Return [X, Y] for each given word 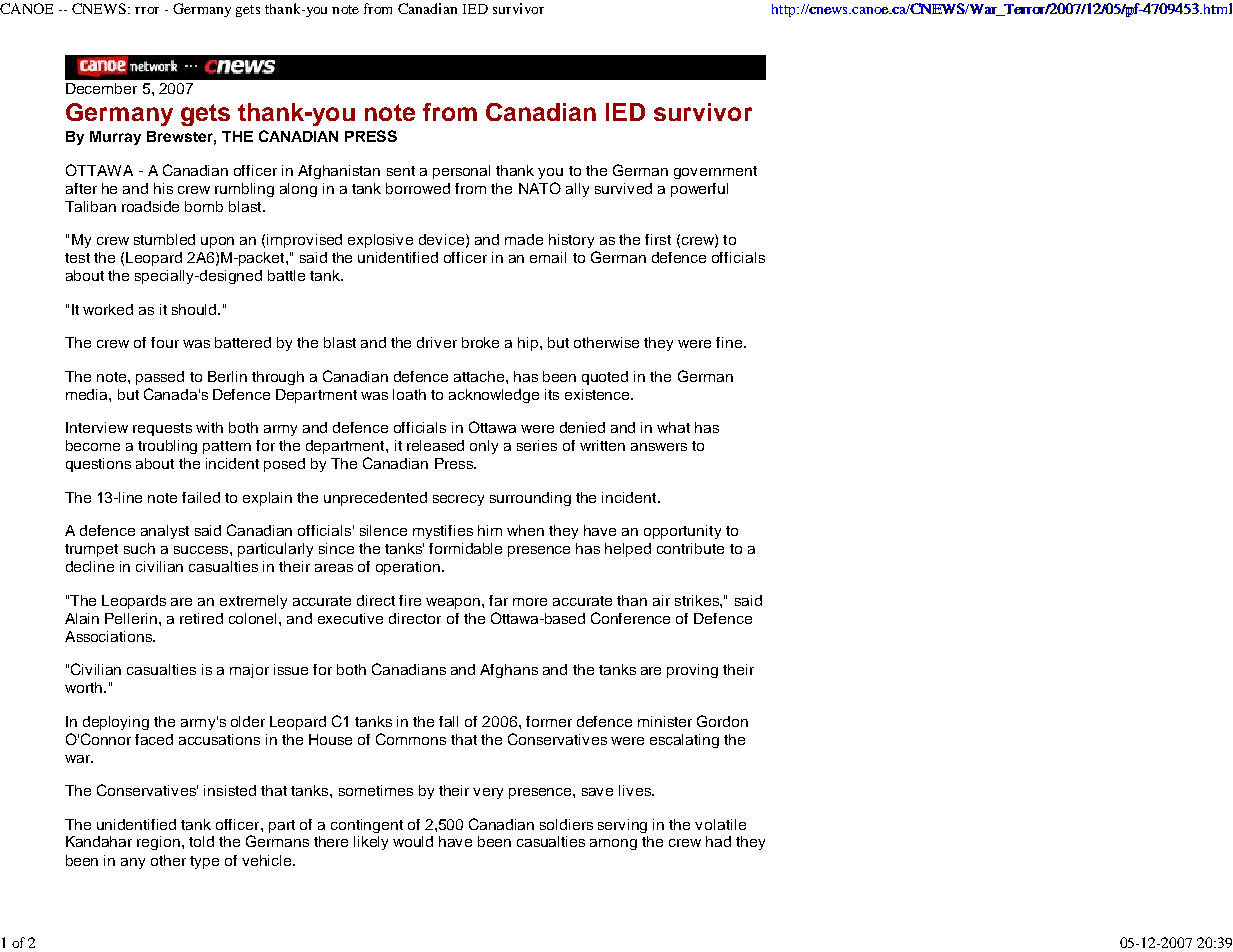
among [613, 844]
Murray [115, 138]
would [413, 841]
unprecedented [375, 499]
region [158, 843]
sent [401, 171]
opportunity [682, 532]
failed [201, 497]
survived [623, 188]
